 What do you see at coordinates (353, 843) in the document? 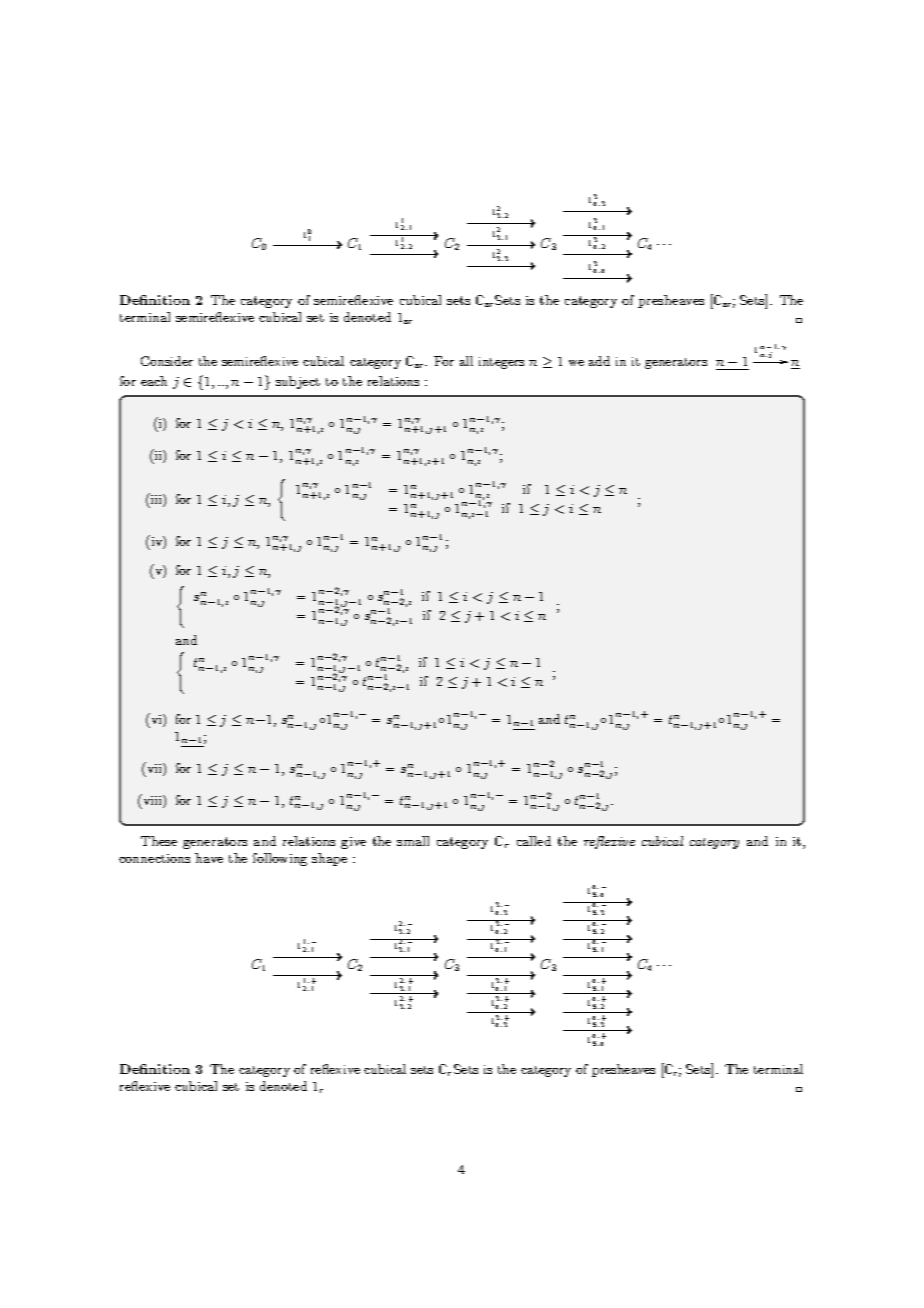
I see `give` at bounding box center [353, 843].
